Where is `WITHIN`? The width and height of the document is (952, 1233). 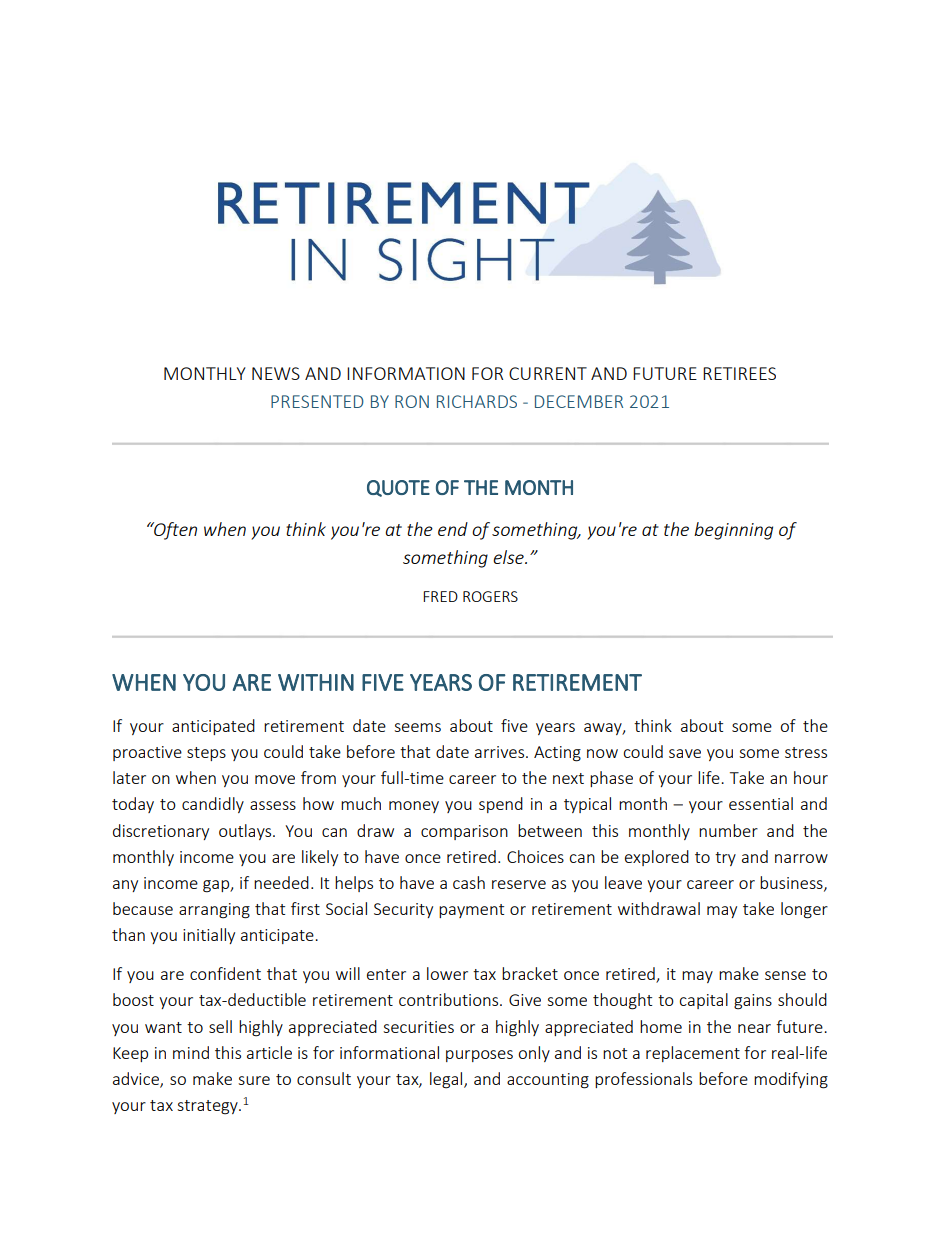 WITHIN is located at coordinates (316, 682).
